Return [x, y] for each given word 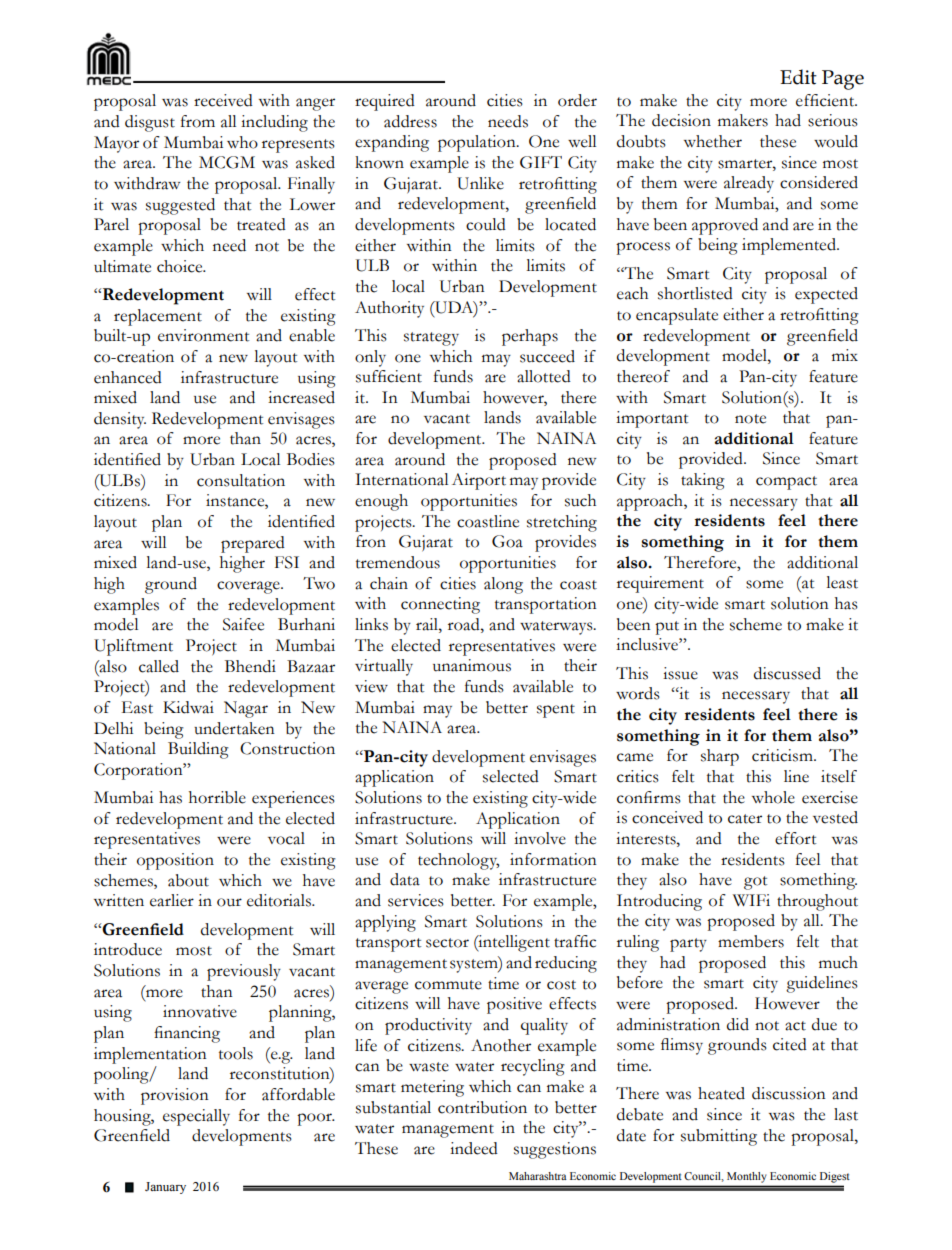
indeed [474, 1148]
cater [745, 819]
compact [786, 483]
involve [540, 838]
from [198, 121]
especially [196, 1117]
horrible [217, 797]
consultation [241, 480]
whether [713, 141]
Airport [479, 481]
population [478, 143]
